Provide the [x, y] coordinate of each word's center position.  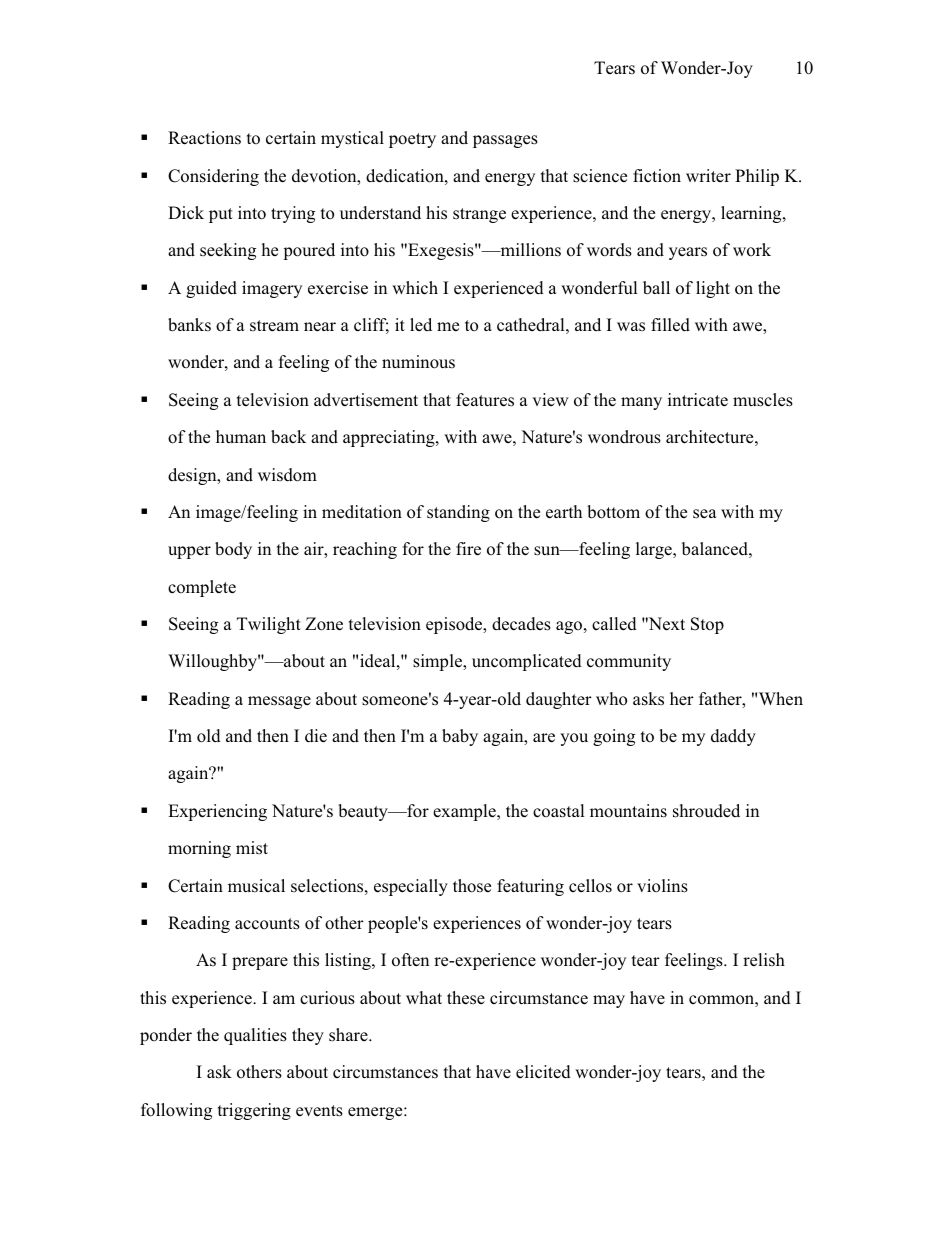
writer [708, 175]
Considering [213, 177]
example [465, 812]
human [241, 436]
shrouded [706, 811]
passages [505, 141]
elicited [543, 1072]
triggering [254, 1111]
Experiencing [217, 812]
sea [705, 514]
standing [458, 513]
